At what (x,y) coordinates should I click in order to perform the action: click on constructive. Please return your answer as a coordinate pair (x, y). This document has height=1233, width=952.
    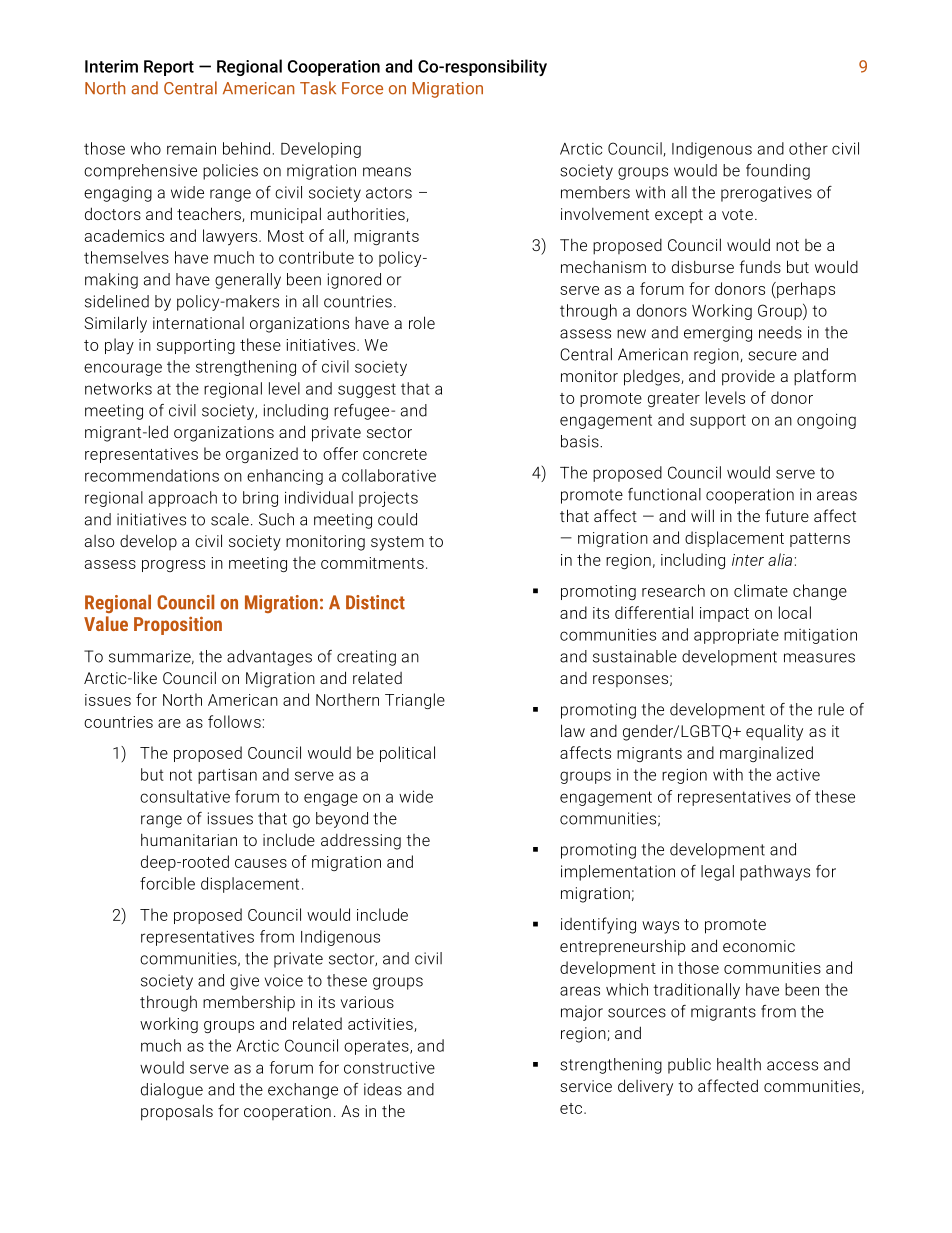
    Looking at the image, I should click on (389, 1067).
